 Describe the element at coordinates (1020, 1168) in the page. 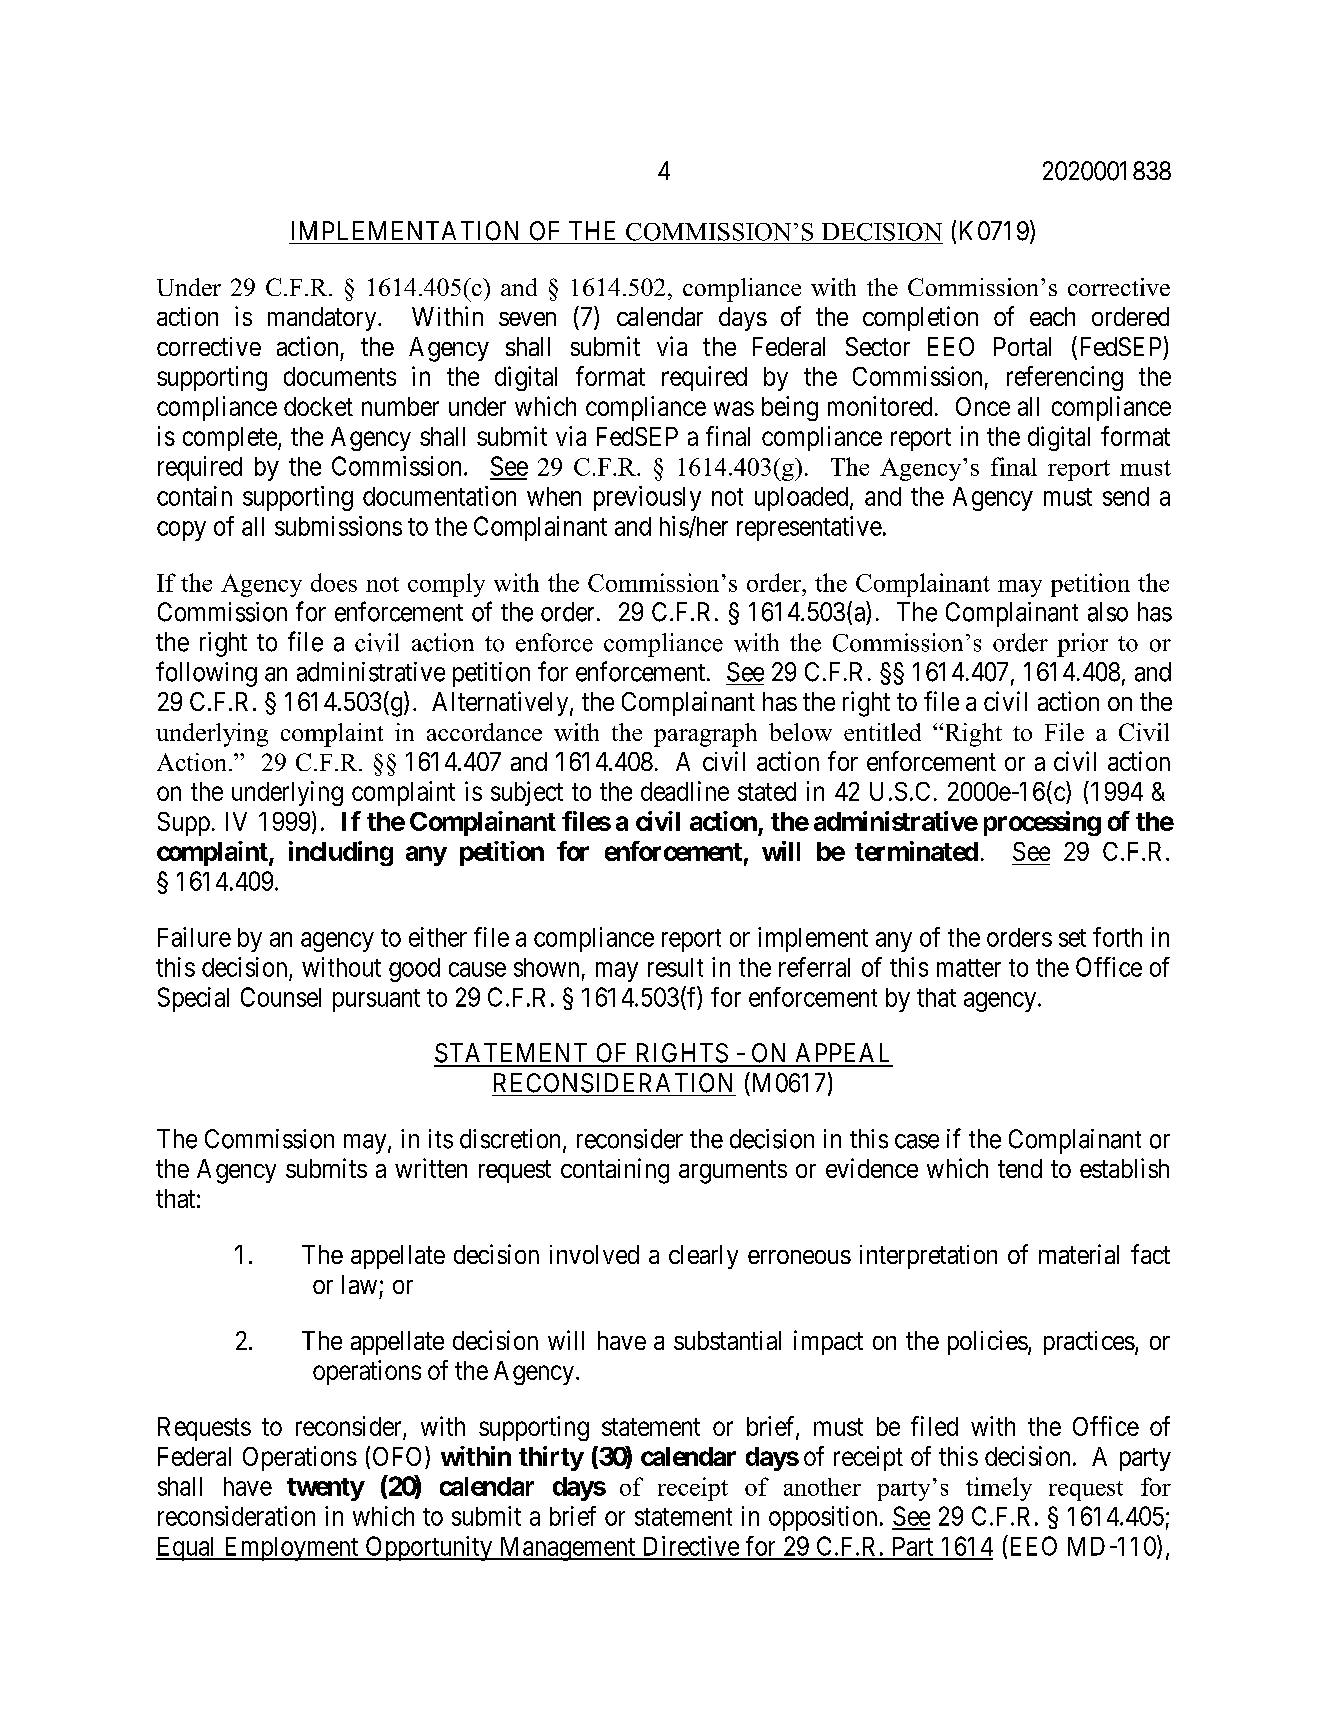

I see `tend` at that location.
